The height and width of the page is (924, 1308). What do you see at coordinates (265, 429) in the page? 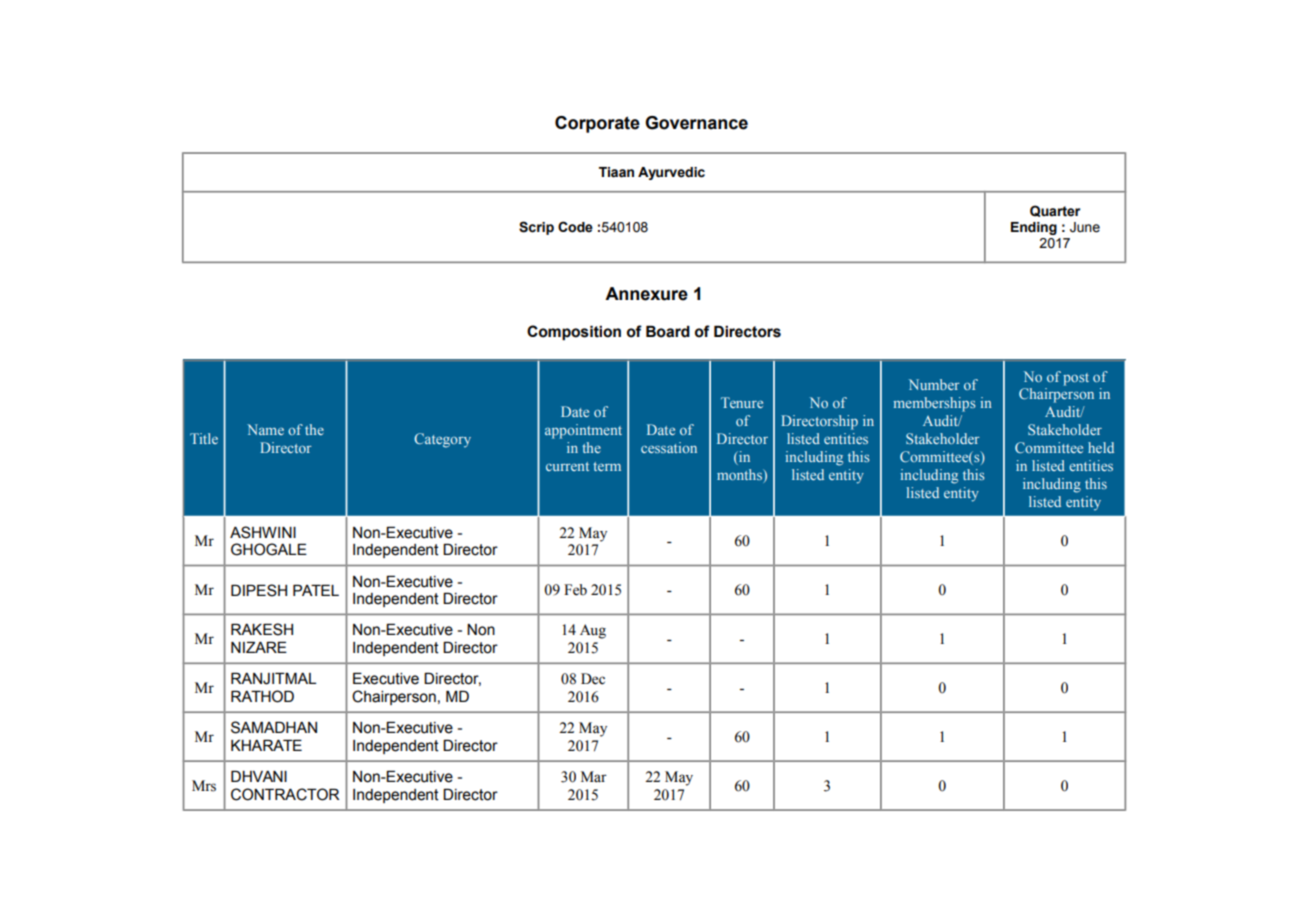
I see `Name` at bounding box center [265, 429].
